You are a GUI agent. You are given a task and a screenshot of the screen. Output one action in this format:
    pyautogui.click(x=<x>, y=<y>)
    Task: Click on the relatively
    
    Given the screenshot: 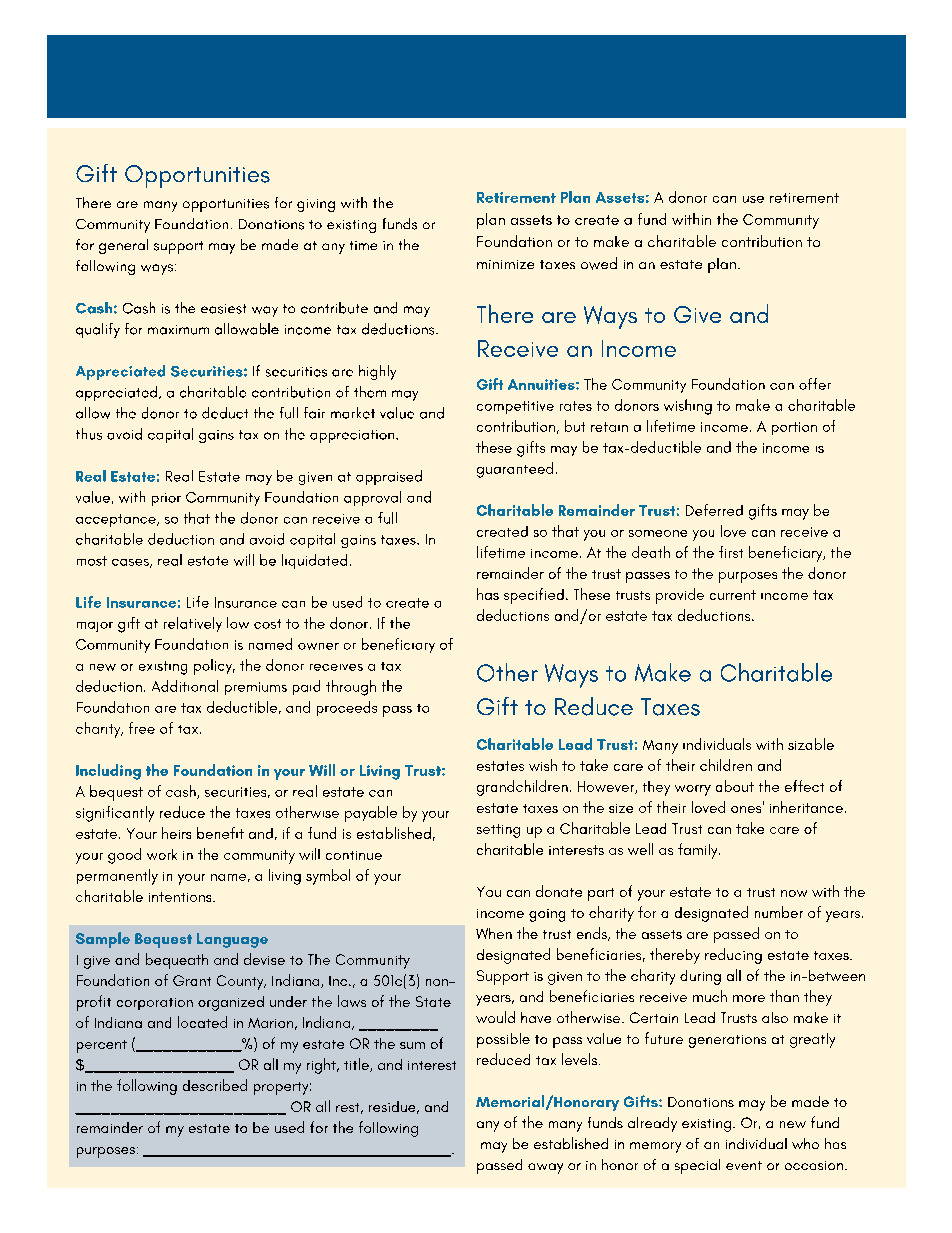 What is the action you would take?
    pyautogui.click(x=193, y=624)
